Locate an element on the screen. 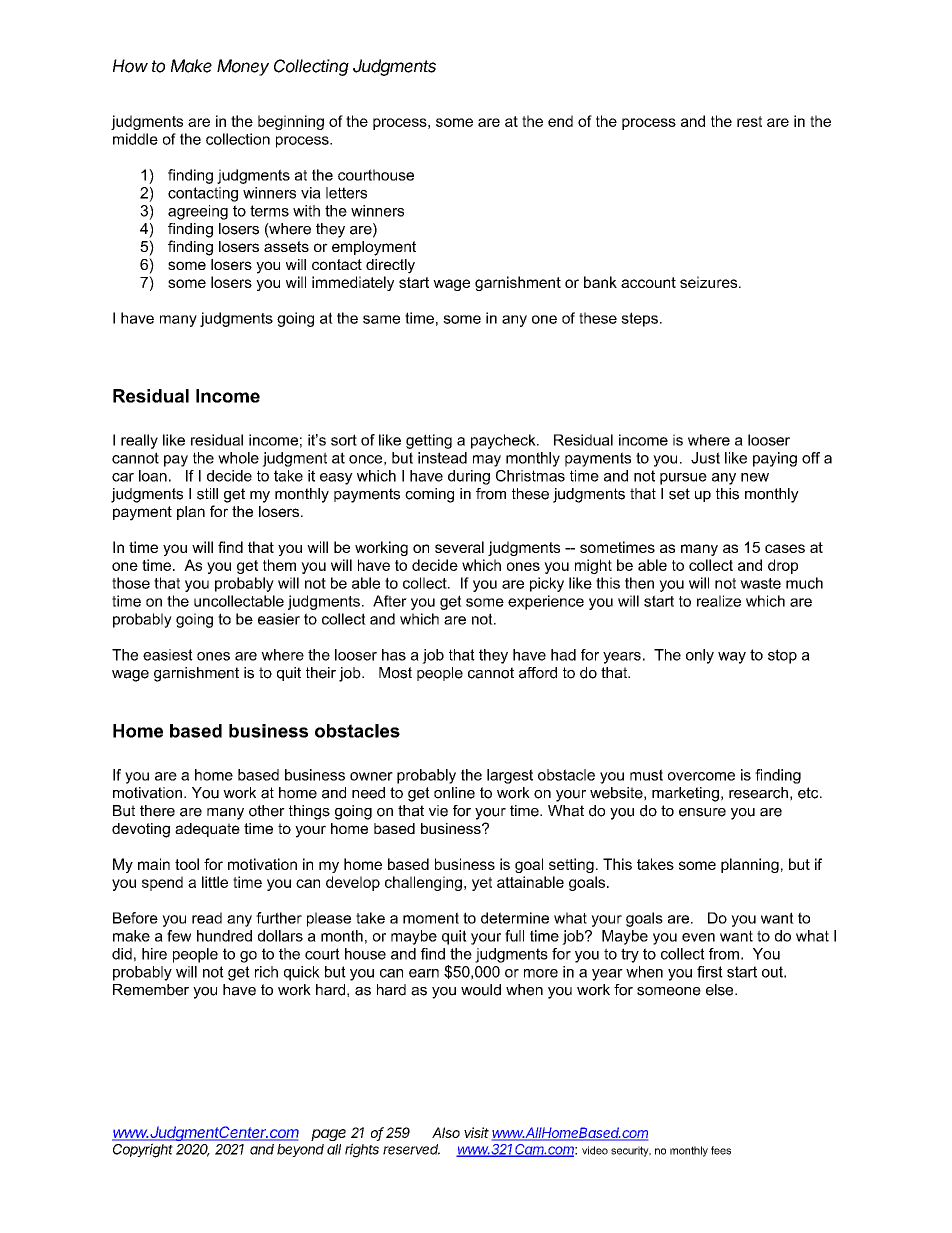  fees is located at coordinates (721, 1150).
